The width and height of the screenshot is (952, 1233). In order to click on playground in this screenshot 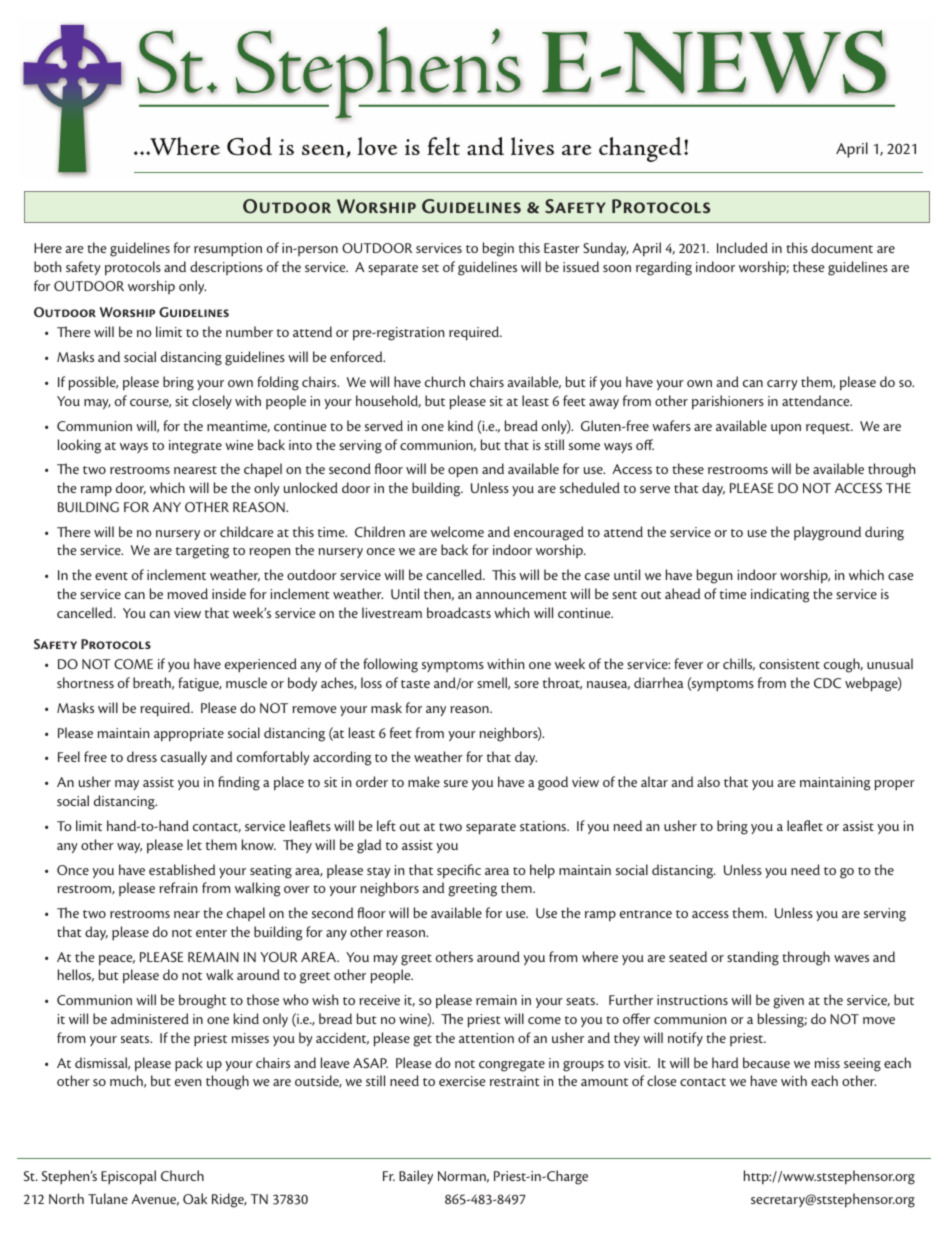, I will do `click(827, 533)`.
